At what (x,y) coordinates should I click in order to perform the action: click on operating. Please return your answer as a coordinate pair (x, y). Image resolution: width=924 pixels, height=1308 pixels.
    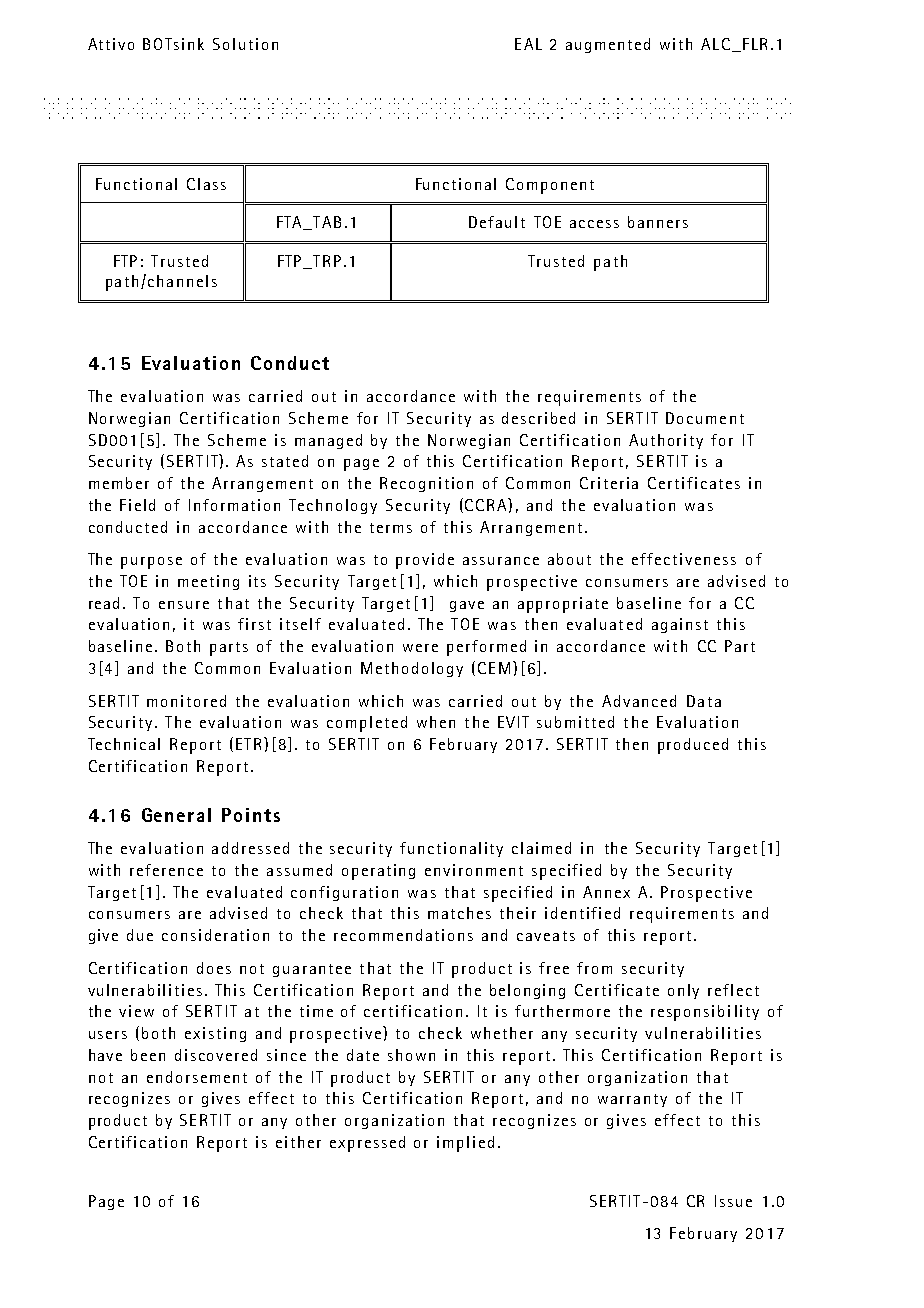
    Looking at the image, I should click on (378, 872).
